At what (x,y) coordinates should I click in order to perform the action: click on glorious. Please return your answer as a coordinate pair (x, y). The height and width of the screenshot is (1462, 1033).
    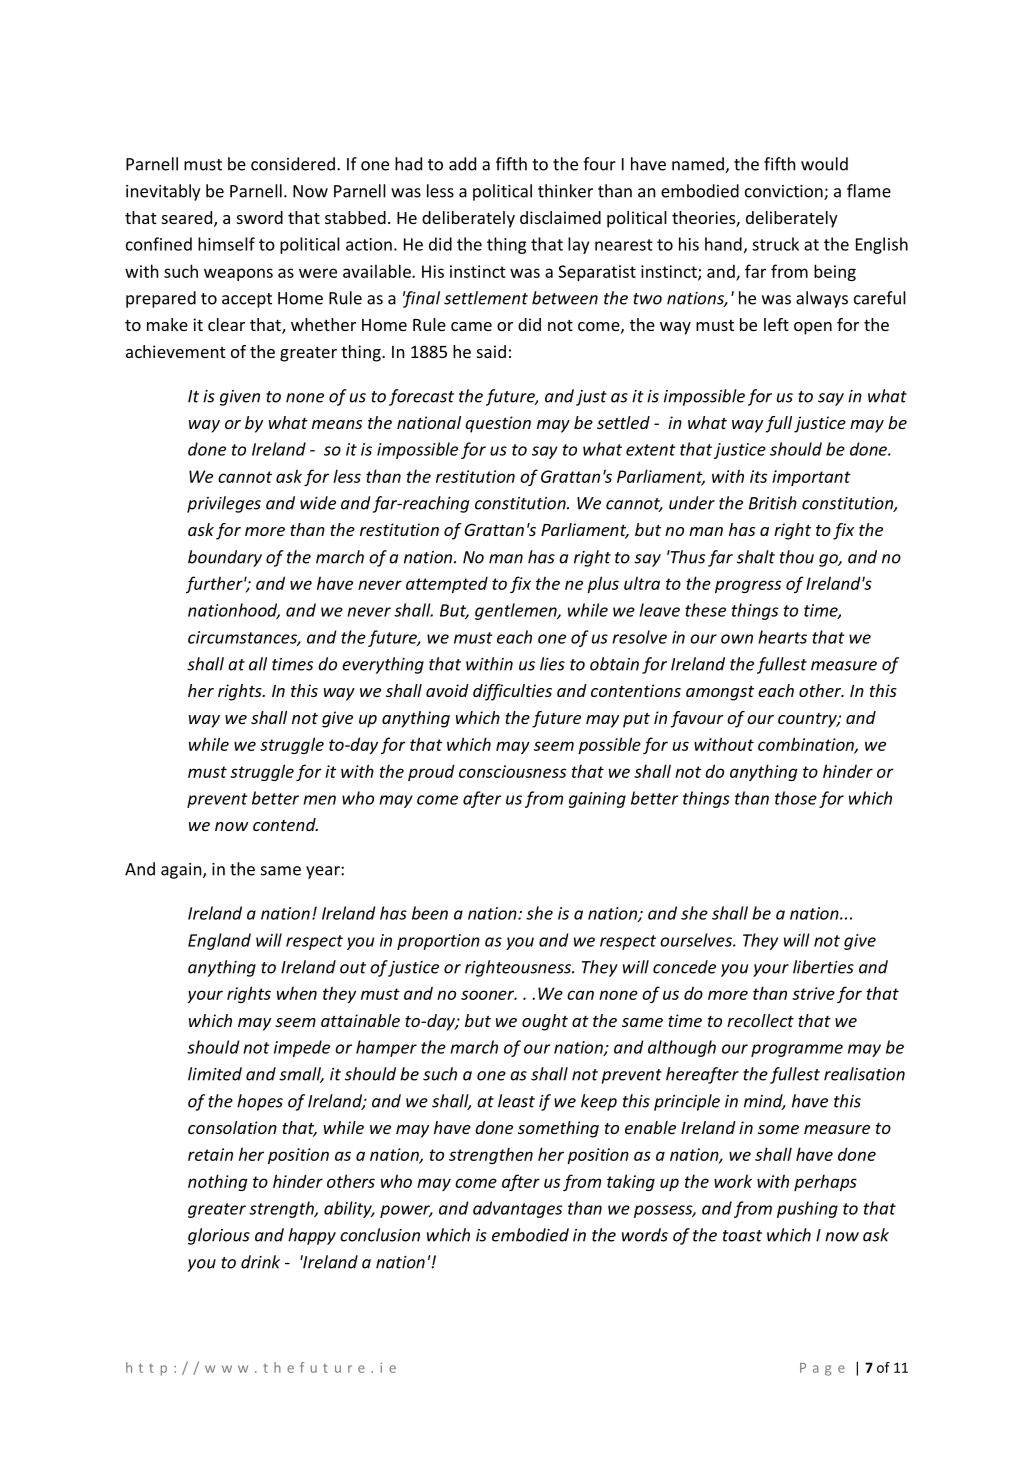
    Looking at the image, I should click on (219, 1236).
